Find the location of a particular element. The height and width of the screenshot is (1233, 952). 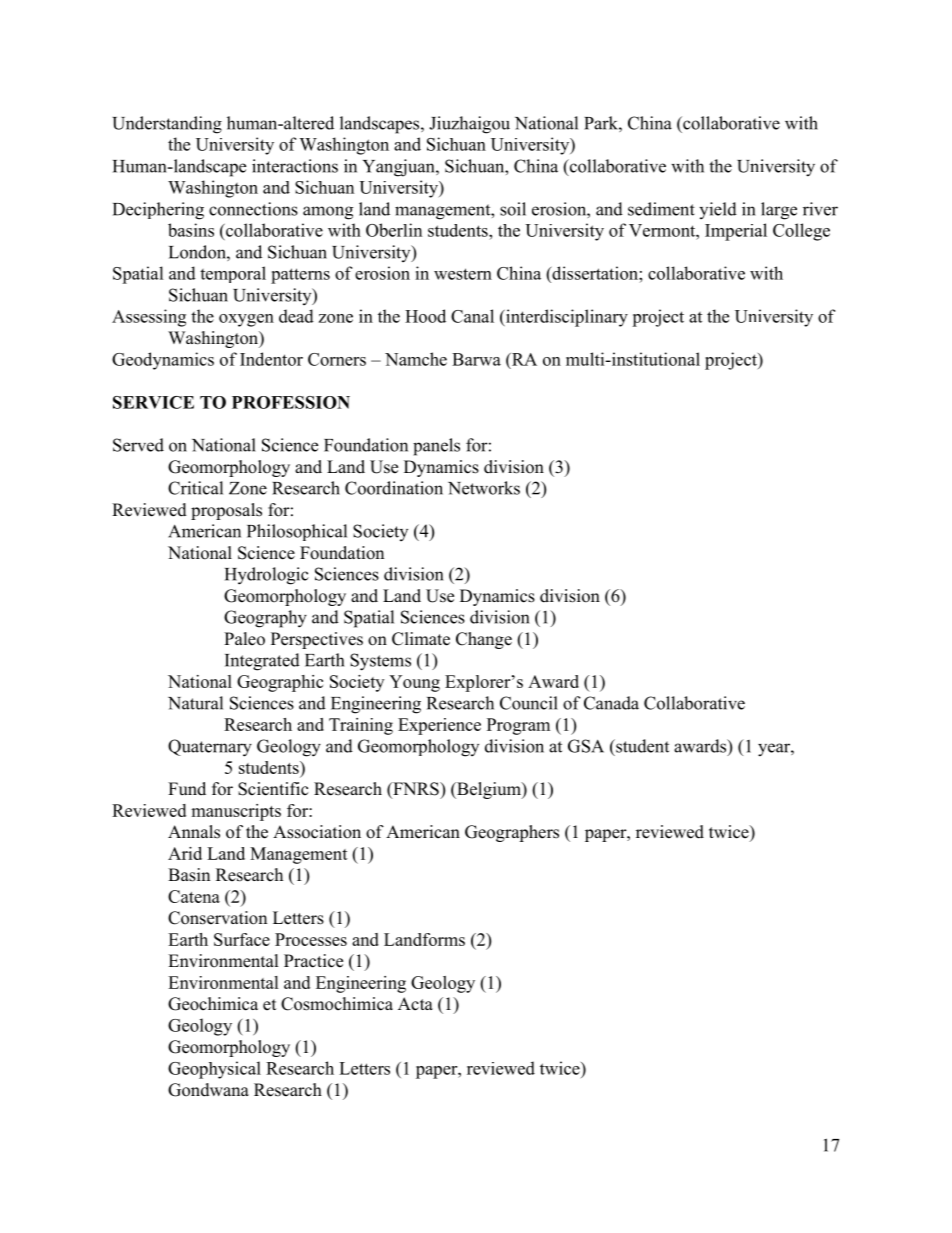

Change is located at coordinates (484, 640).
